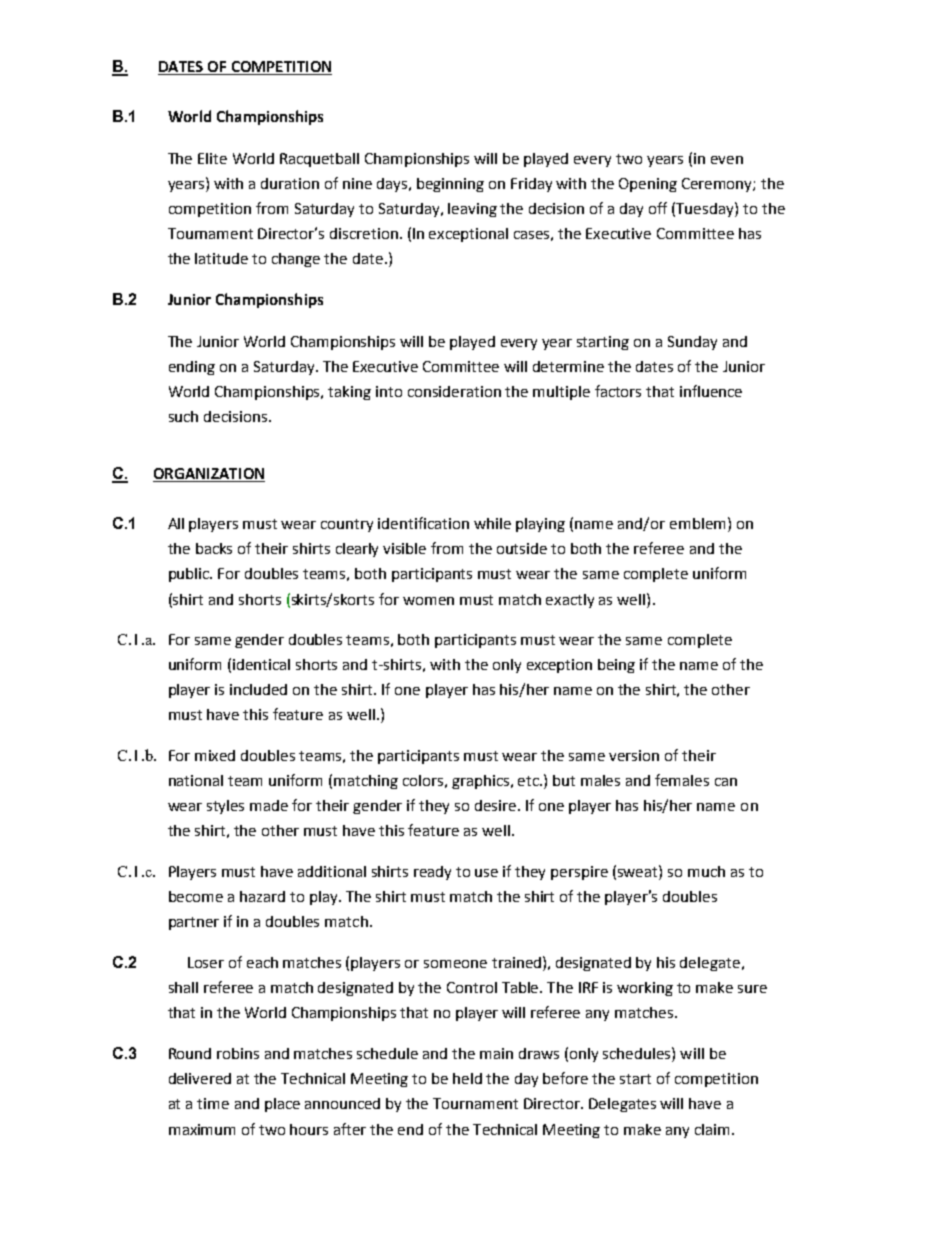  What do you see at coordinates (290, 183) in the page?
I see `duration` at bounding box center [290, 183].
